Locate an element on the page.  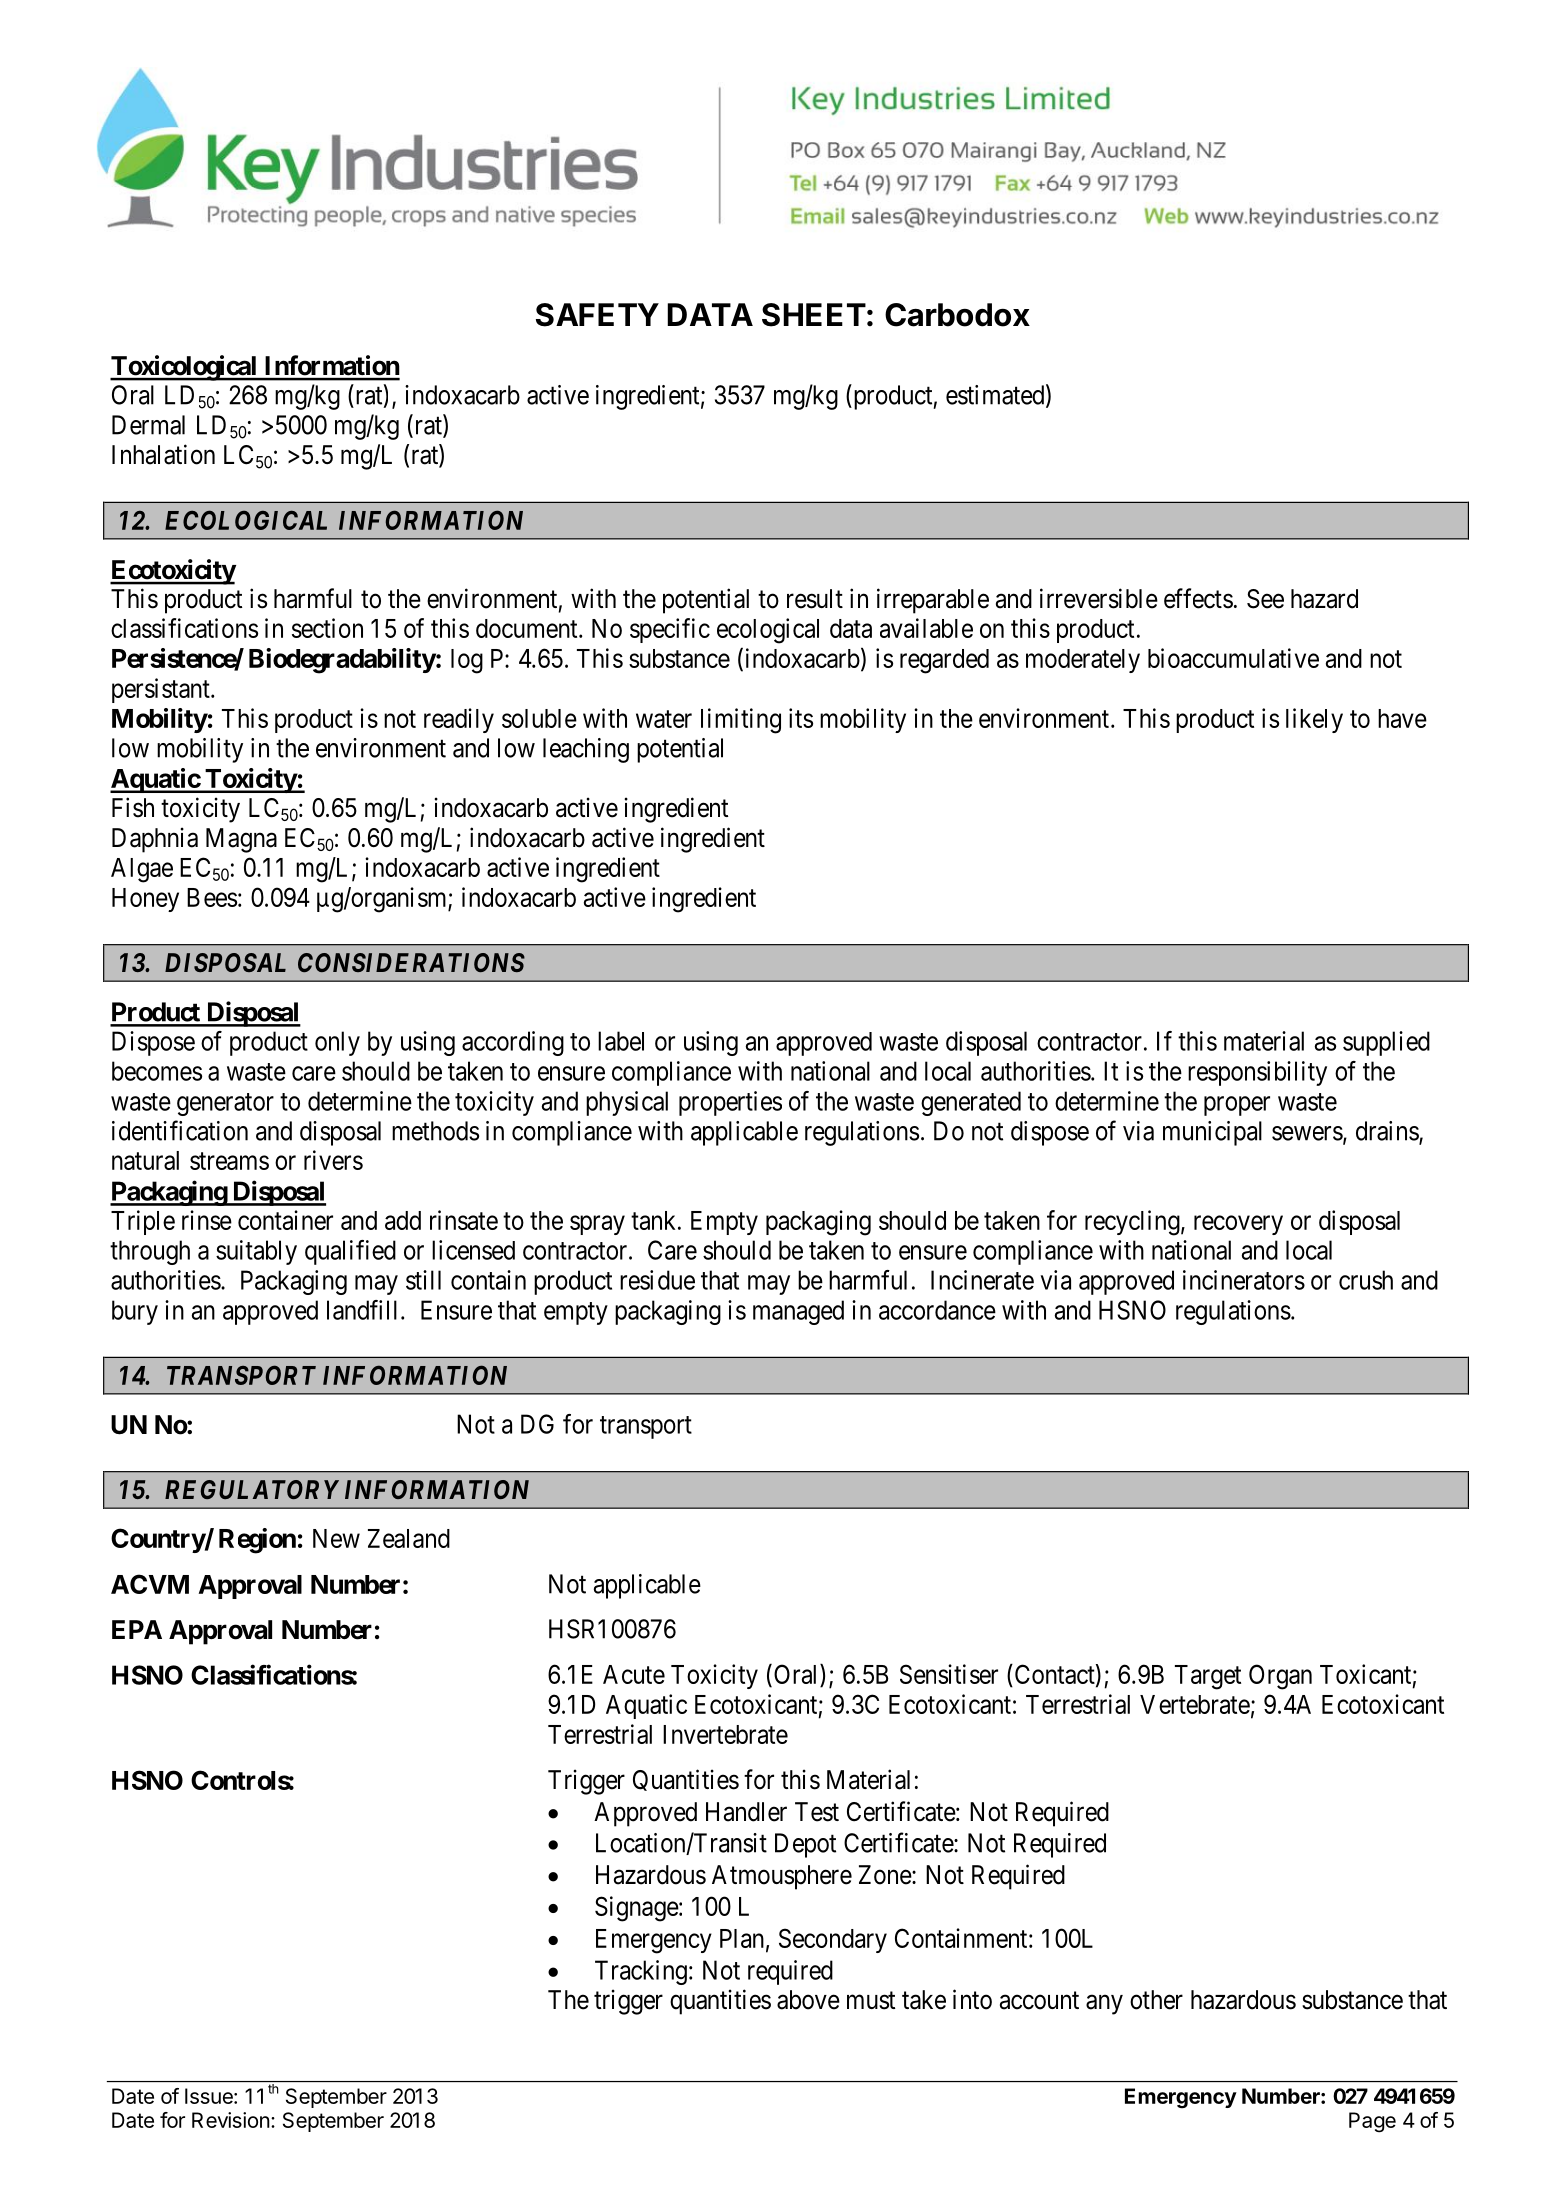
managed is located at coordinates (798, 1312).
